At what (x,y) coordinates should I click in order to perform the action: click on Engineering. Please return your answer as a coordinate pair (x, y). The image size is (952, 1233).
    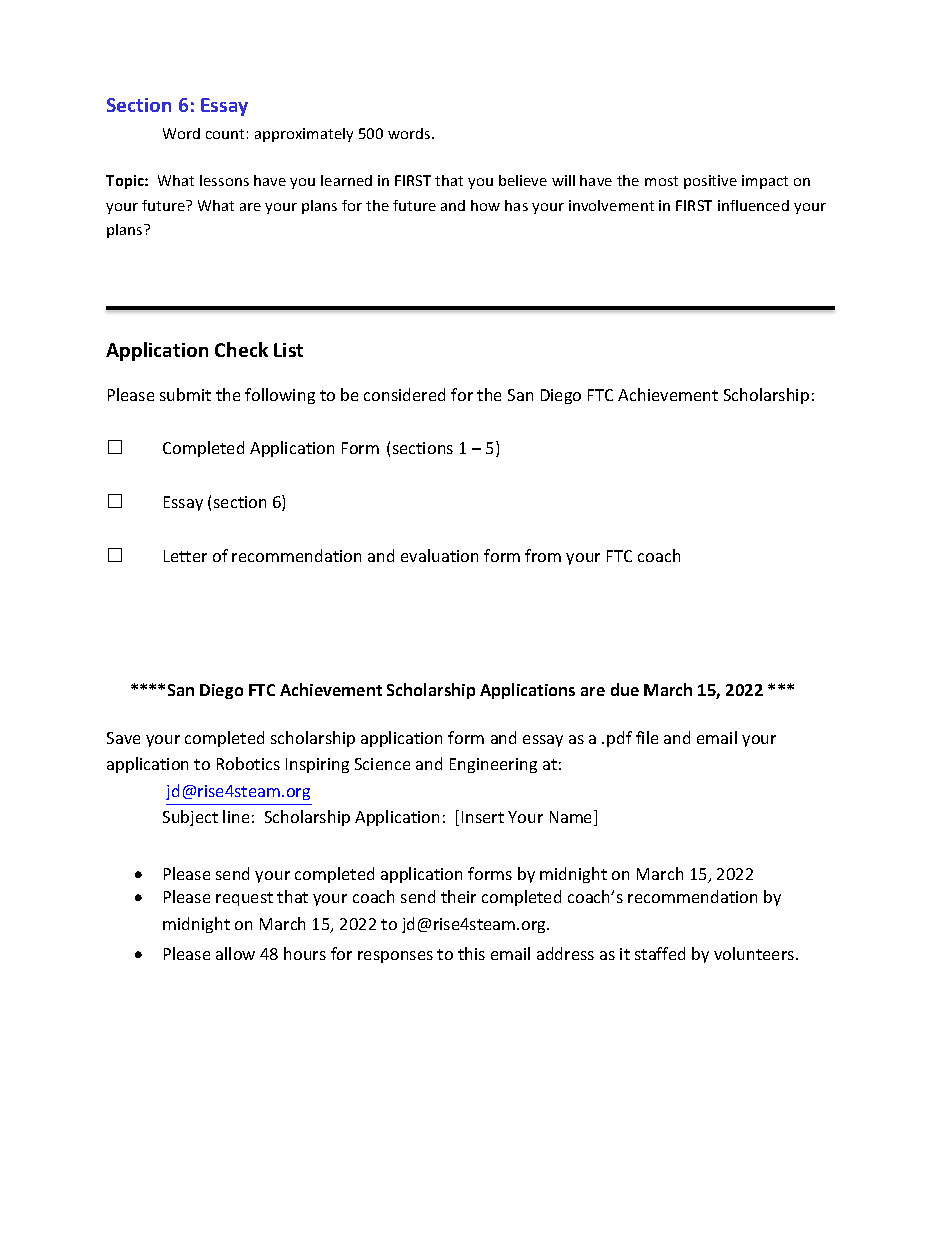
    Looking at the image, I should click on (493, 765).
